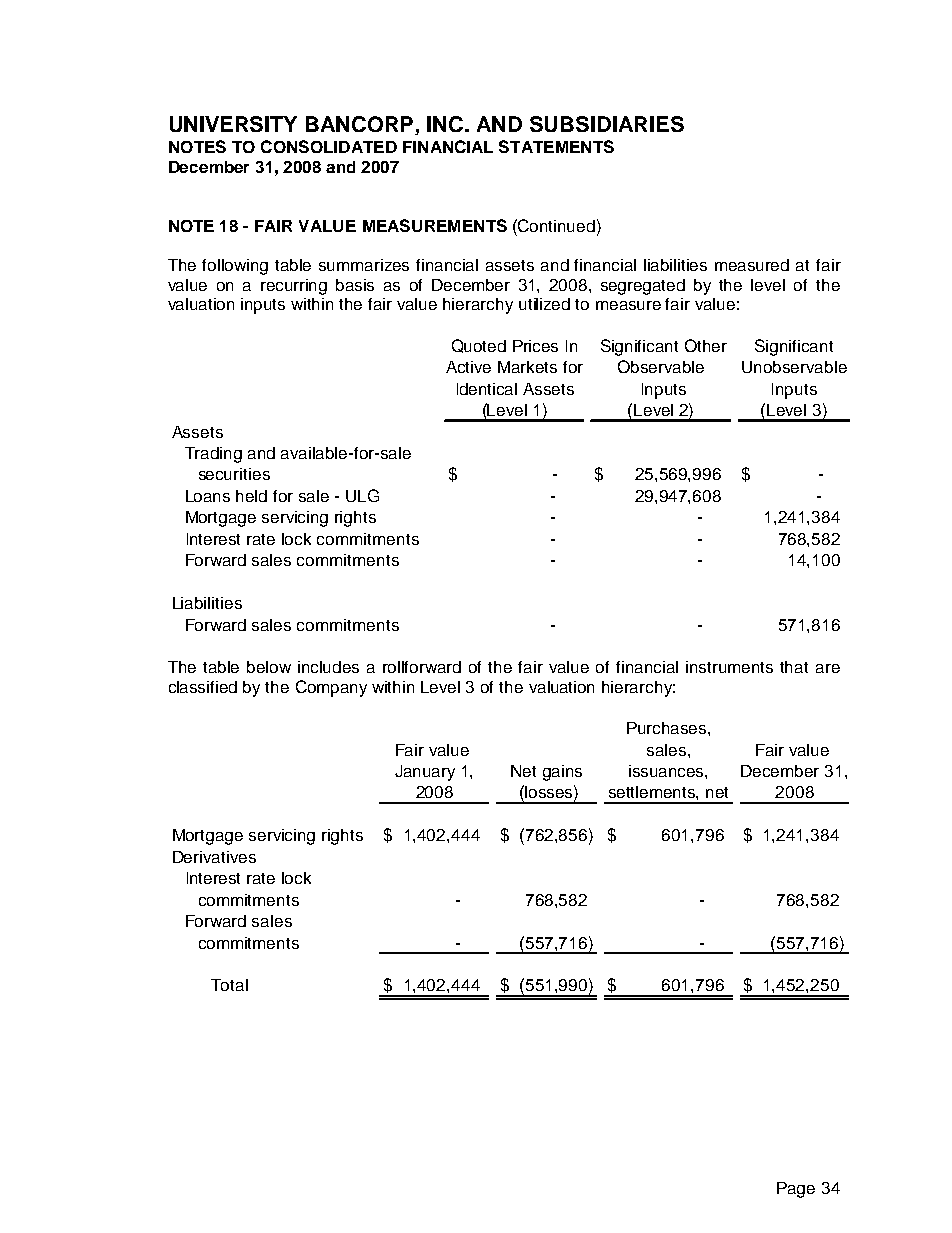 The image size is (952, 1233). What do you see at coordinates (796, 1190) in the image?
I see `Page` at bounding box center [796, 1190].
